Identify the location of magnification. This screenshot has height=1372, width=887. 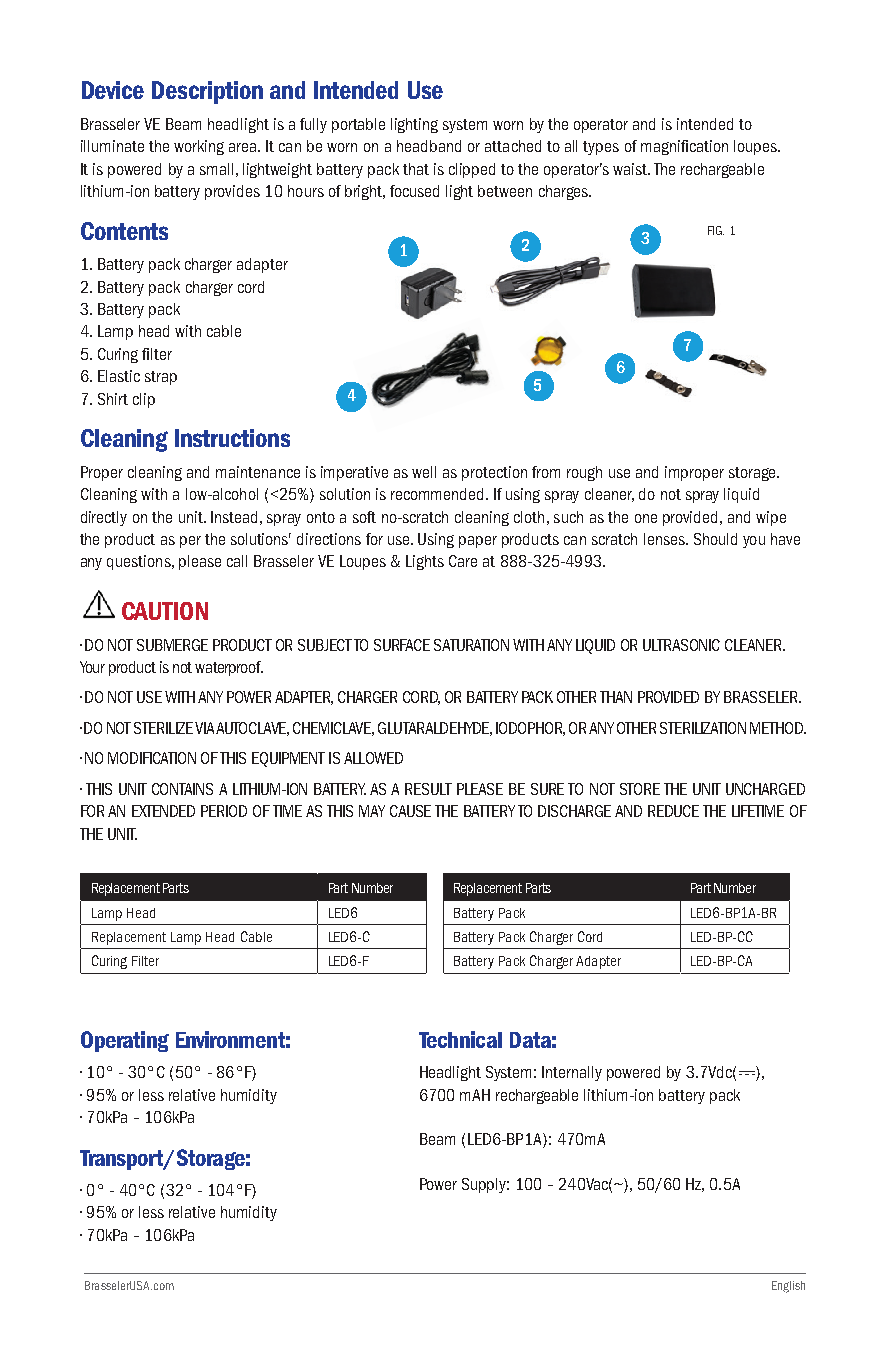
(684, 147).
